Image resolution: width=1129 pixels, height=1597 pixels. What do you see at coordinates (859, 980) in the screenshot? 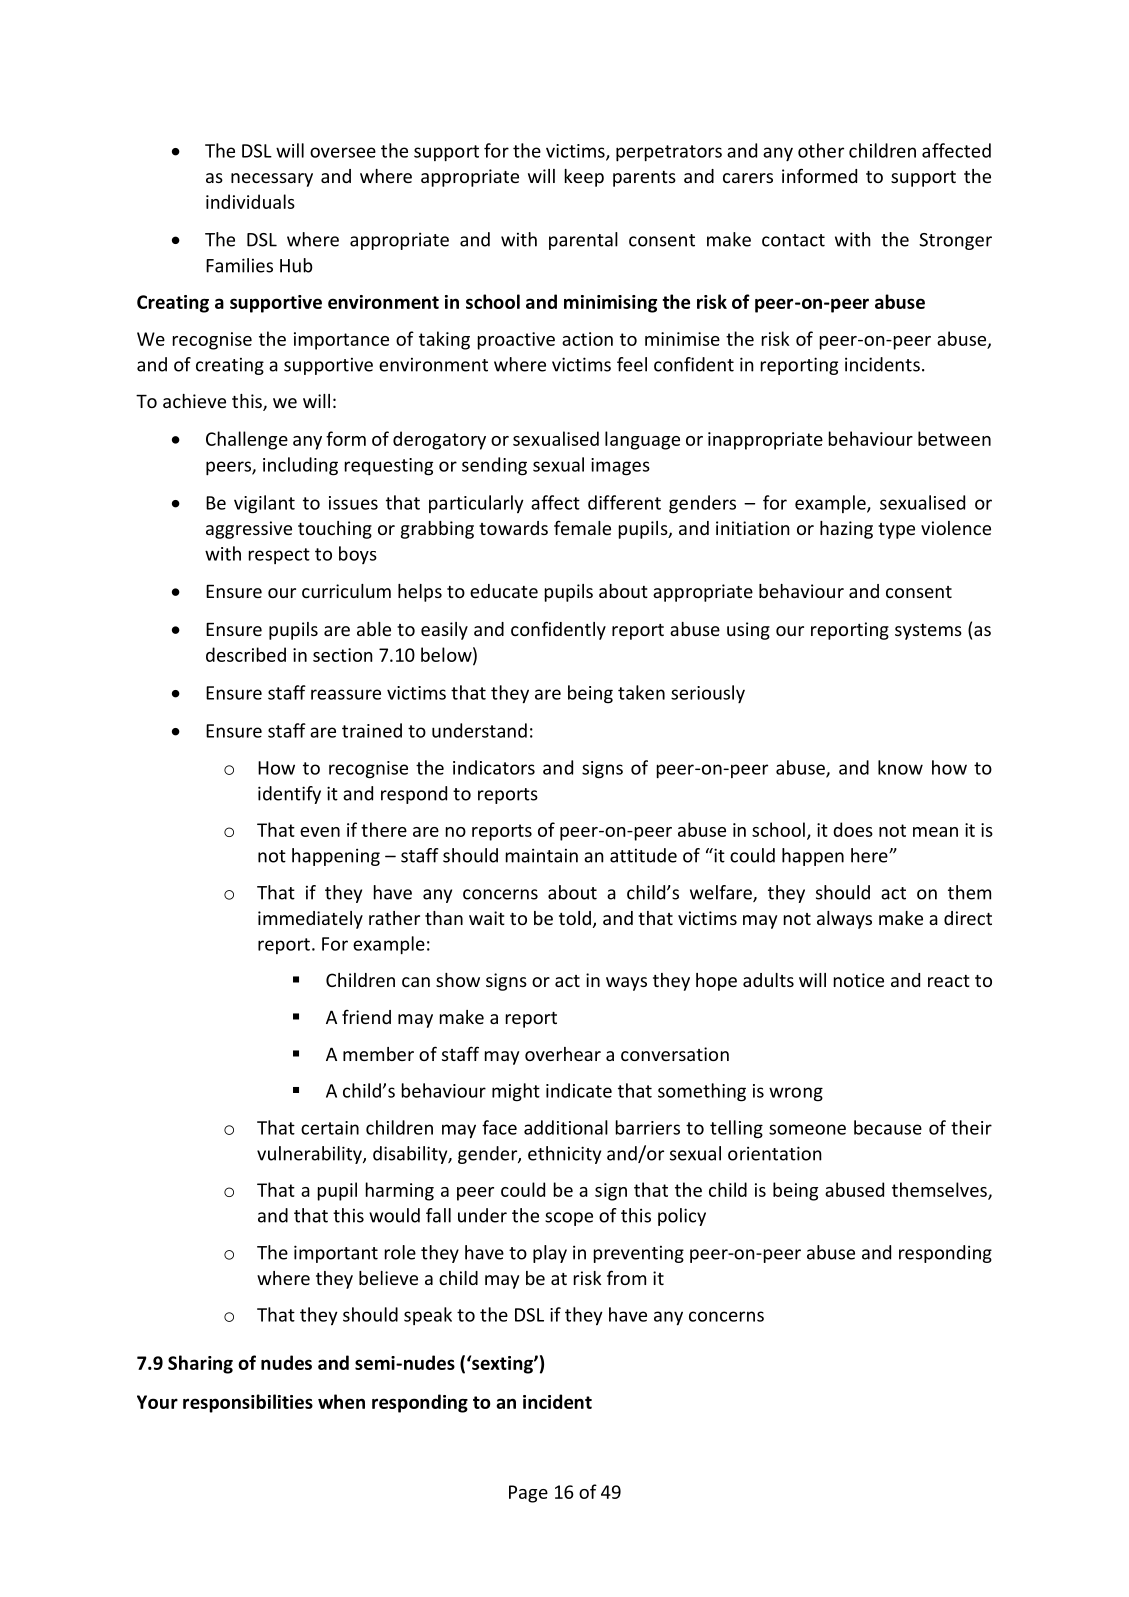
I see `notice` at bounding box center [859, 980].
